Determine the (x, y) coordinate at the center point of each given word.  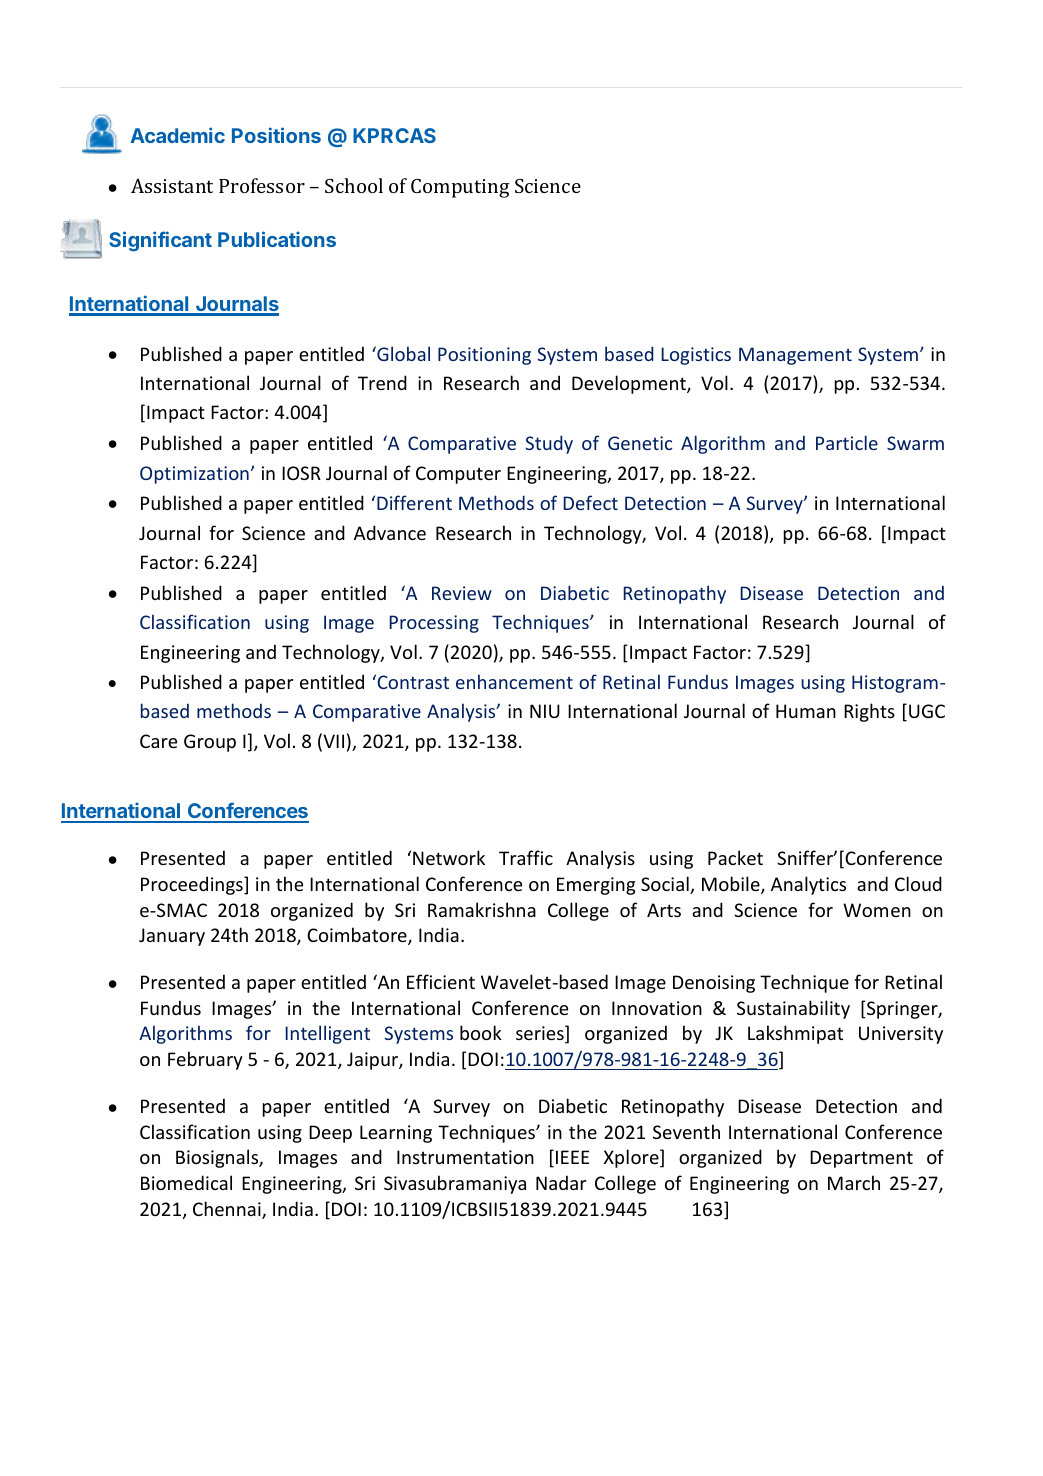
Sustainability (793, 1009)
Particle (847, 442)
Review (462, 593)
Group (210, 743)
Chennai (228, 1210)
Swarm (915, 443)
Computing (460, 188)
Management (795, 356)
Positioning (484, 356)
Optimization (194, 475)
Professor (262, 185)
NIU (545, 711)
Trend (382, 382)
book (481, 1032)
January (172, 937)
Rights (869, 712)
